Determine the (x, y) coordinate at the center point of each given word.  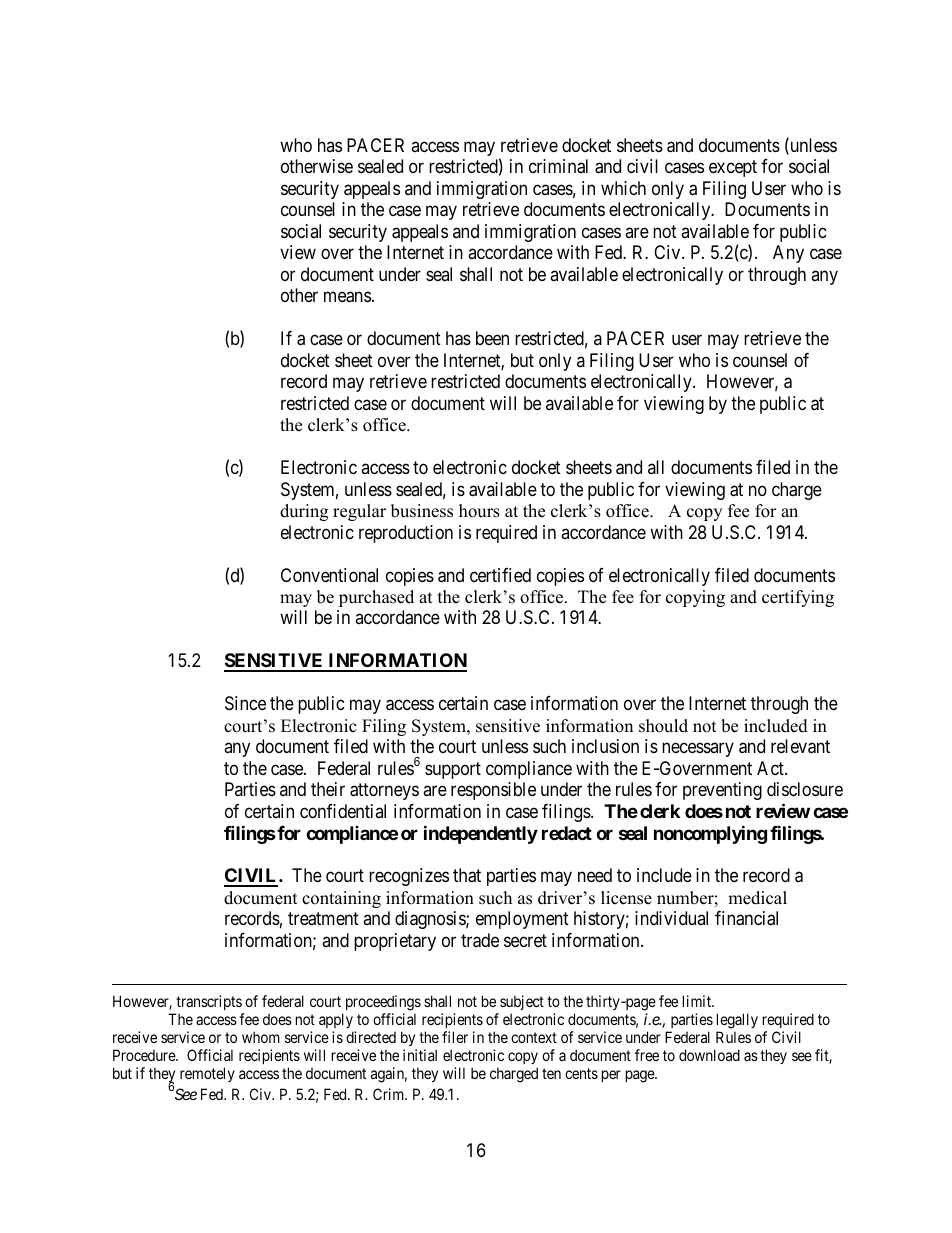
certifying (798, 598)
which (623, 188)
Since (245, 703)
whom (261, 1037)
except (733, 168)
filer (455, 1037)
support (453, 770)
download (709, 1055)
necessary (698, 750)
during (304, 512)
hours (479, 511)
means (347, 297)
